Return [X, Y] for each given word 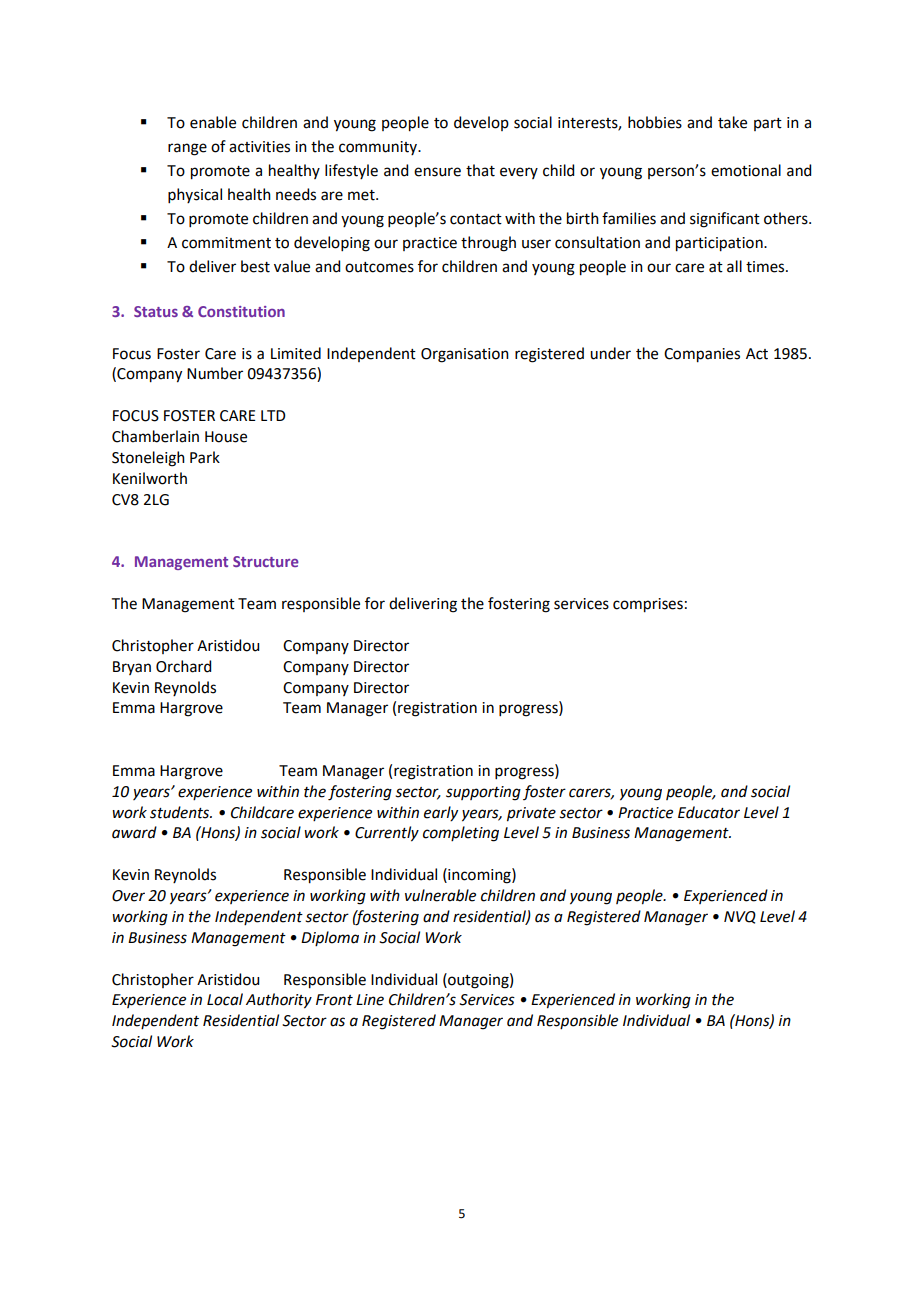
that [480, 170]
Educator [709, 812]
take [732, 122]
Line [370, 1000]
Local [225, 999]
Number [215, 373]
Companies [702, 355]
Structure [266, 561]
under [610, 353]
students [181, 812]
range [187, 149]
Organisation [465, 355]
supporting [483, 793]
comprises [648, 605]
